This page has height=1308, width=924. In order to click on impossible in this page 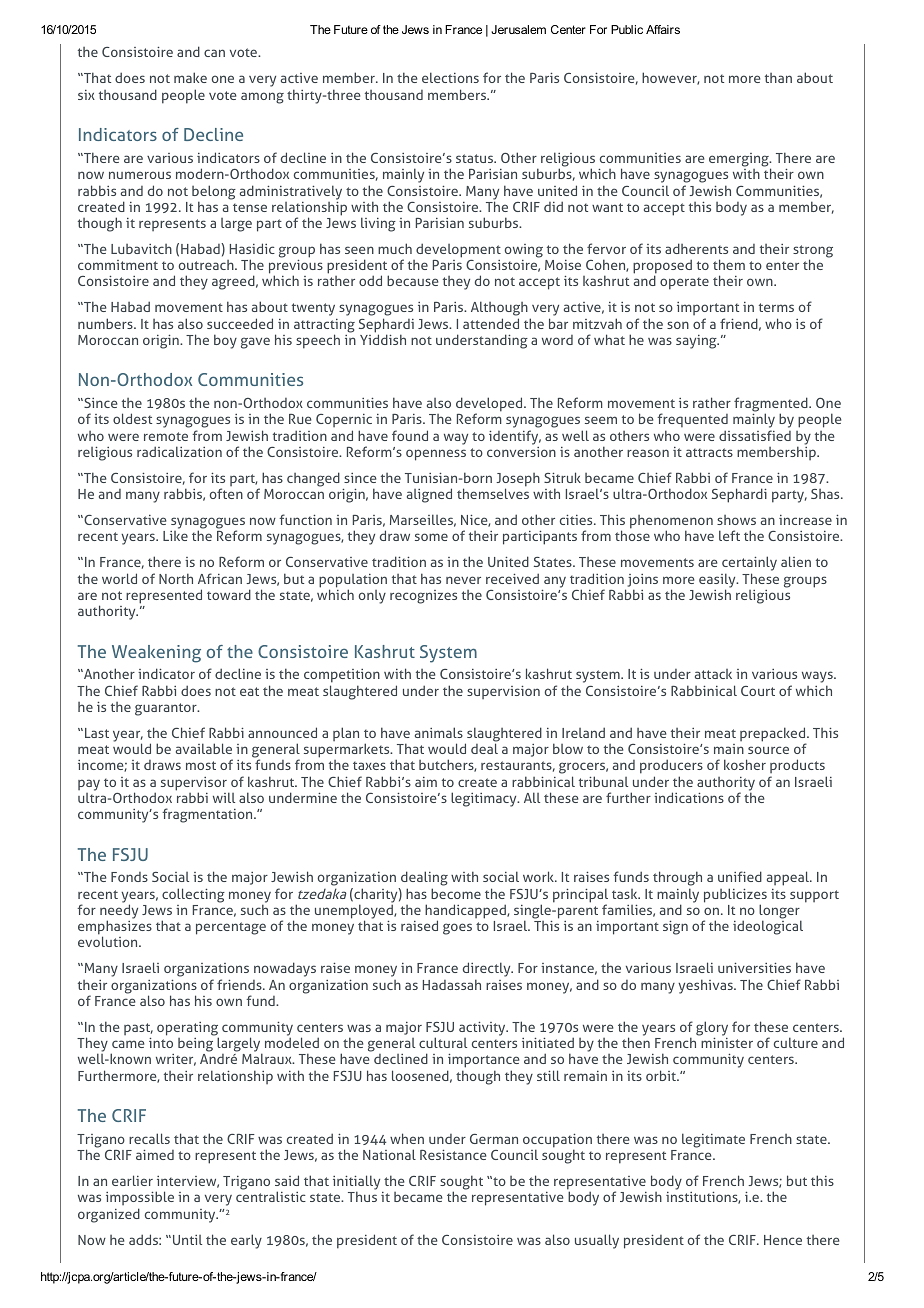, I will do `click(140, 1200)`.
